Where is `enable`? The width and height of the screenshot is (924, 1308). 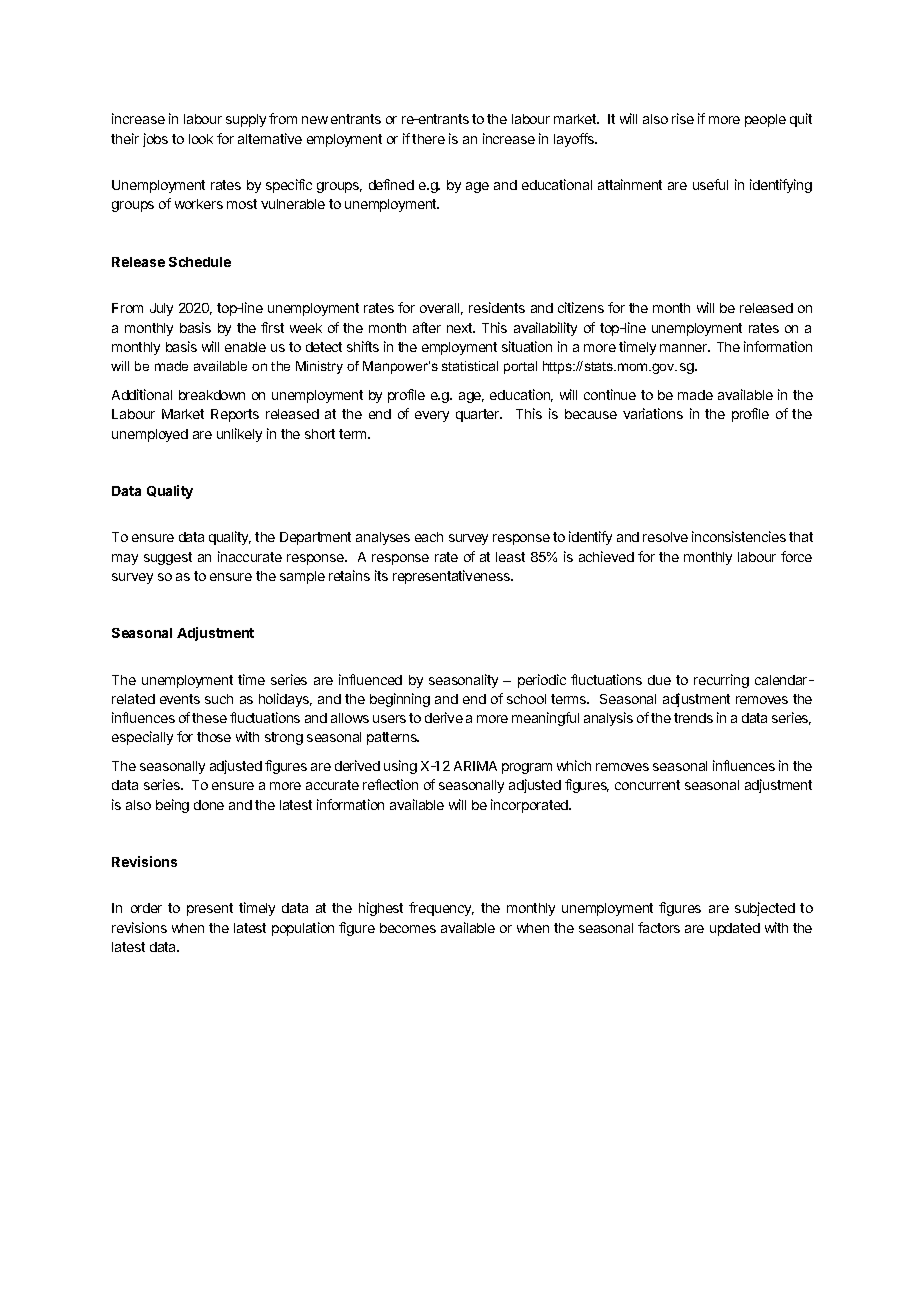
enable is located at coordinates (245, 347).
